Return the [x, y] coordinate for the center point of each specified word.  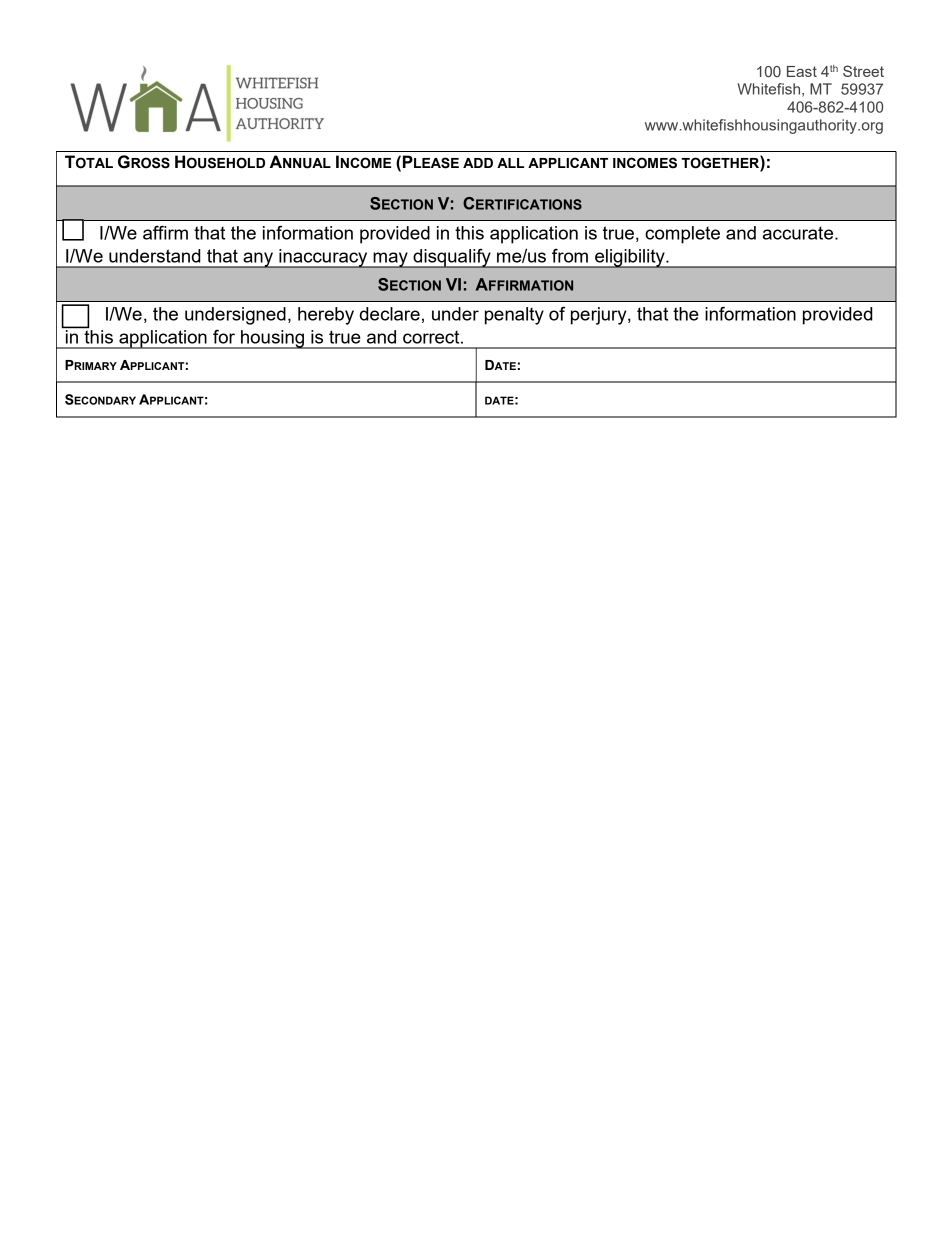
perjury [600, 316]
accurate [799, 233]
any [258, 260]
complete [682, 235]
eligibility [630, 258]
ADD [478, 163]
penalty [514, 316]
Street [863, 71]
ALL [510, 163]
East [802, 71]
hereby [326, 316]
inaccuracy [323, 258]
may [390, 260]
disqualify [452, 258]
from [570, 256]
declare [389, 314]
